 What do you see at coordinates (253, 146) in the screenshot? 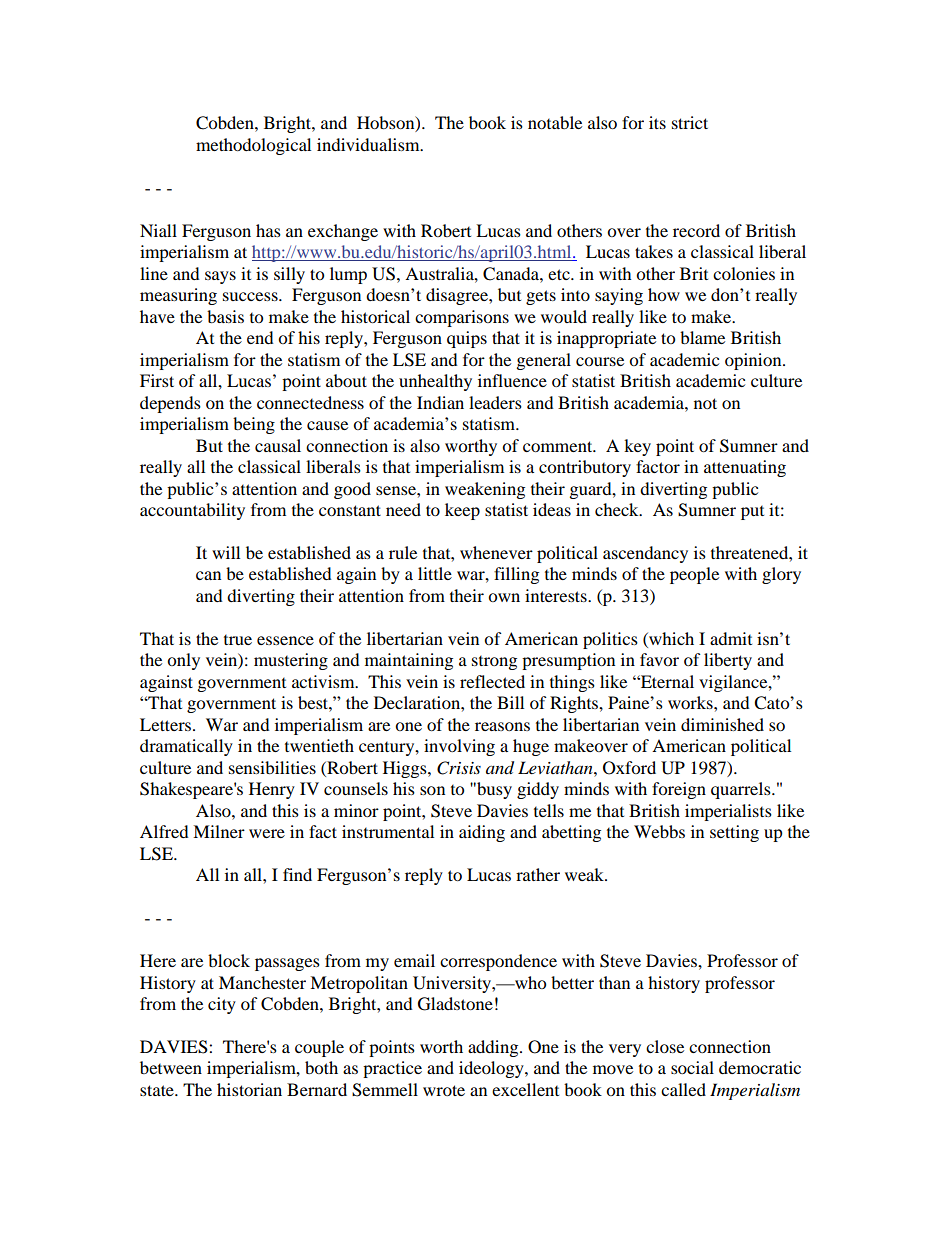
I see `methodological` at bounding box center [253, 146].
